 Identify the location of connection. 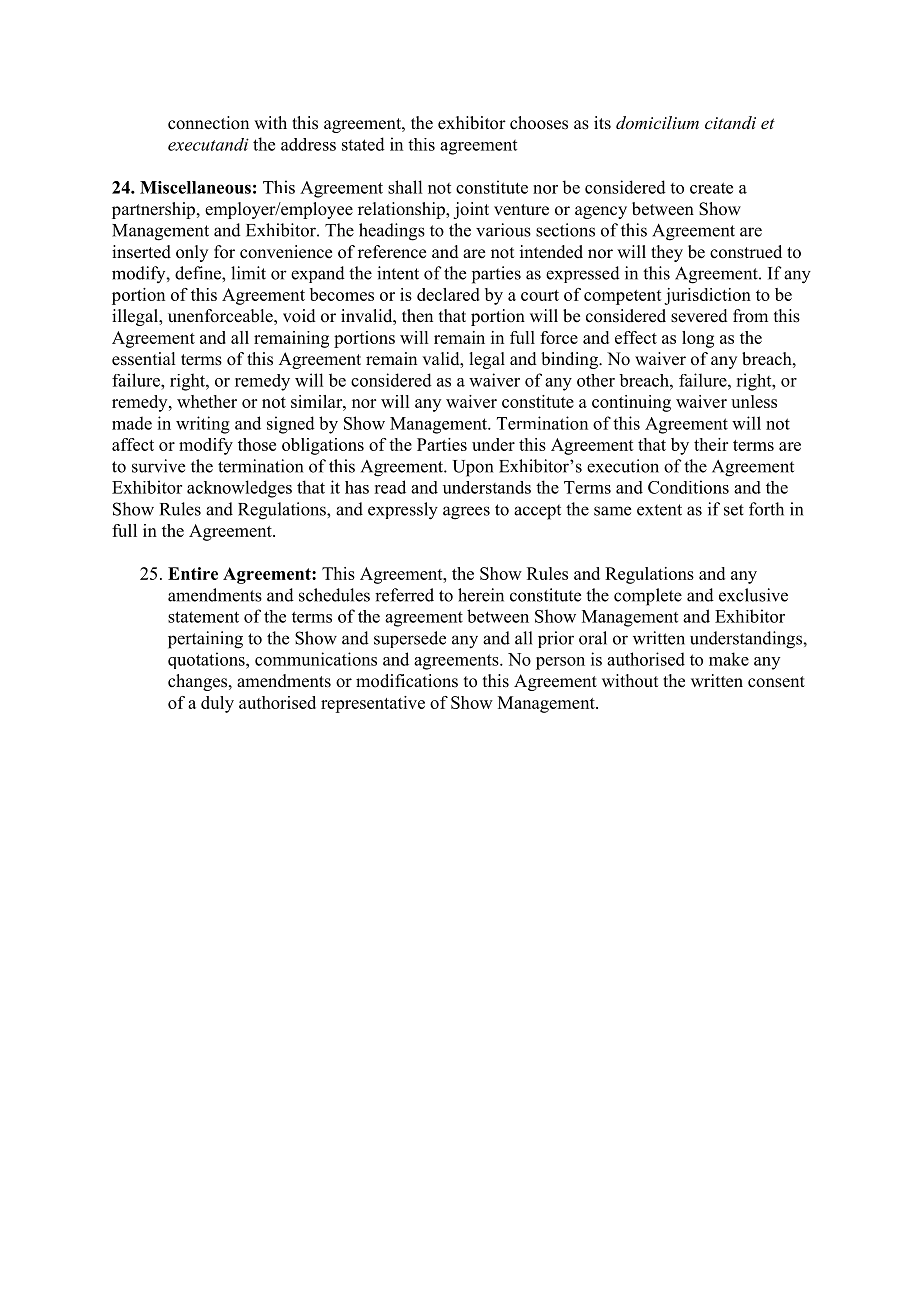
(208, 123).
